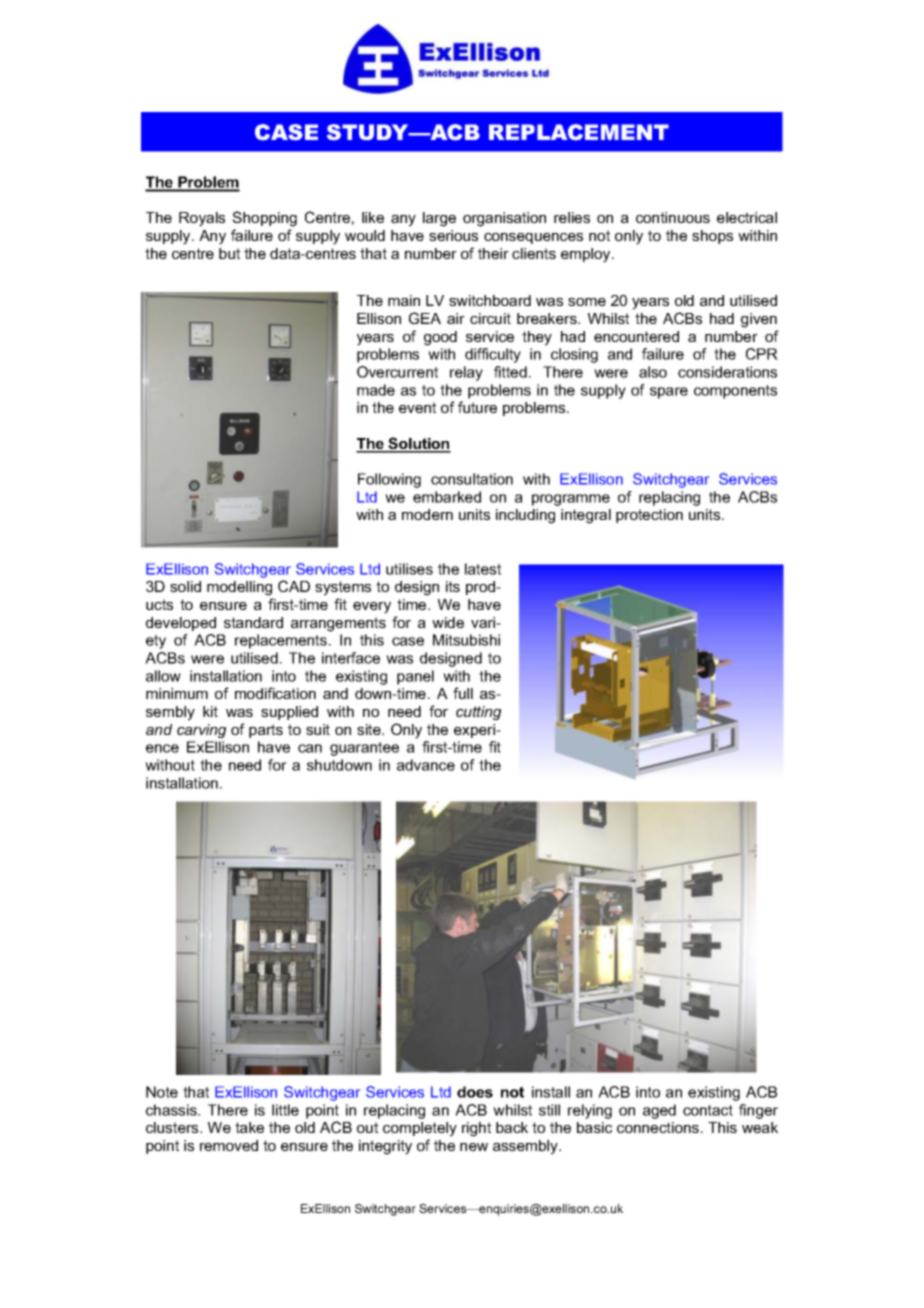  What do you see at coordinates (712, 237) in the document?
I see `shops` at bounding box center [712, 237].
